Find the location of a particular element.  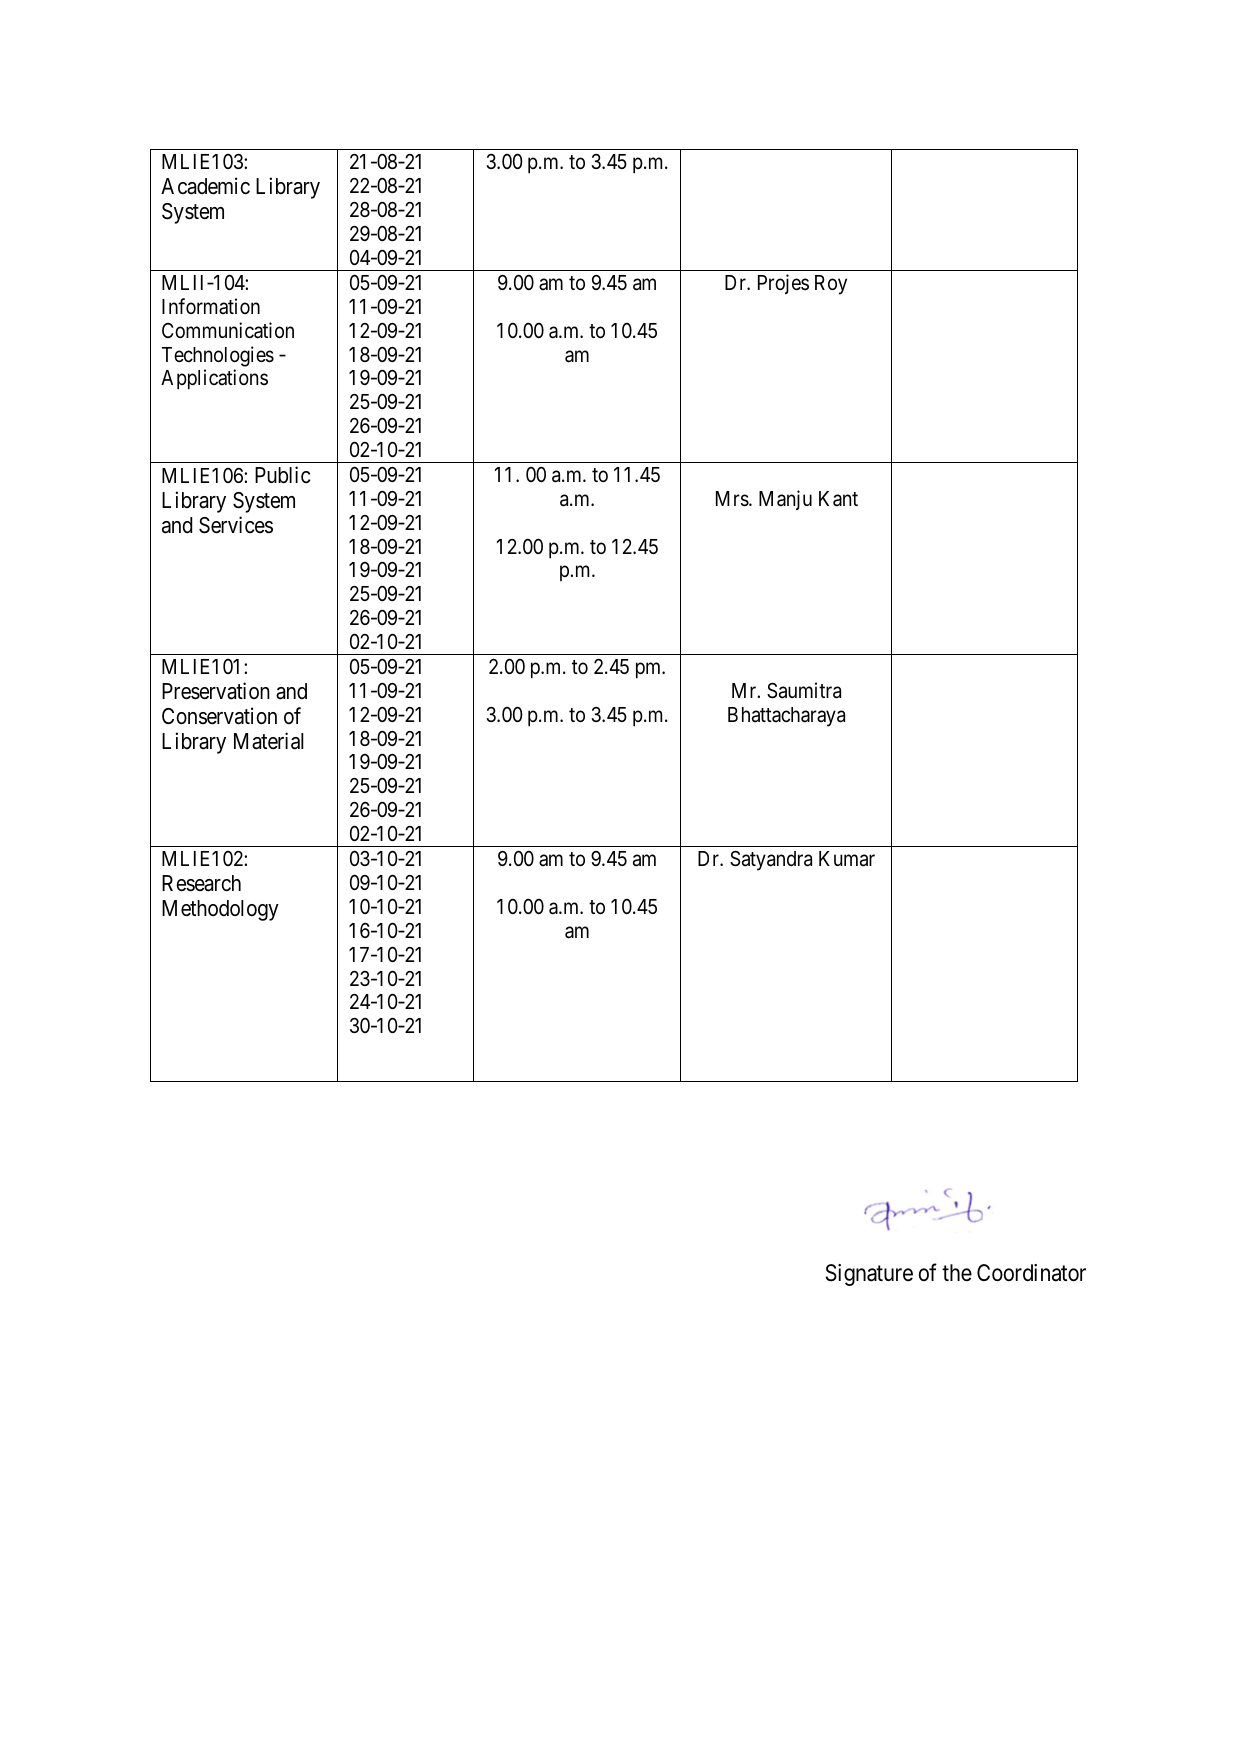

Kumar is located at coordinates (847, 859).
